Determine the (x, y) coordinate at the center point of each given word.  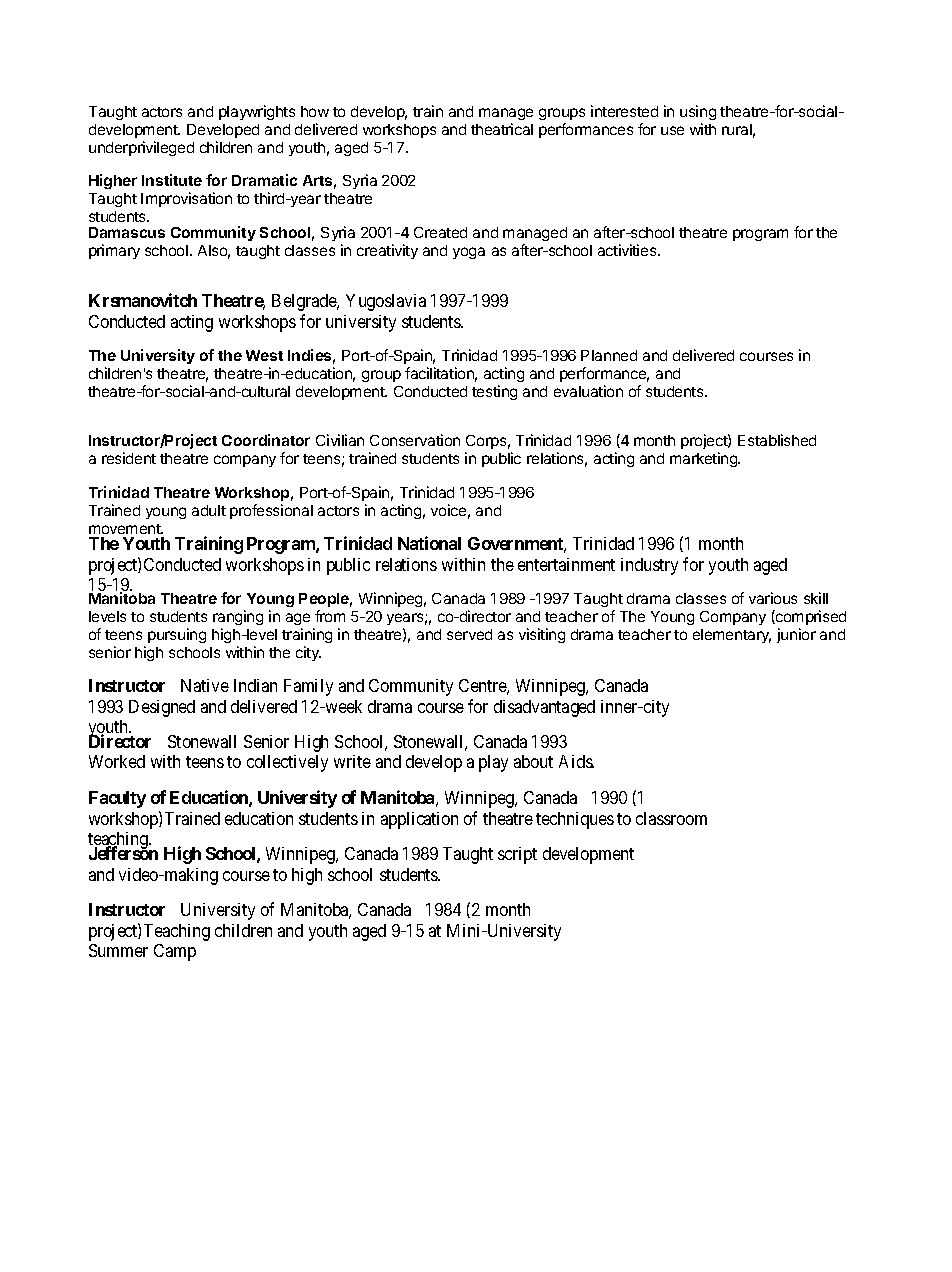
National (429, 543)
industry (649, 566)
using (698, 112)
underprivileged (141, 148)
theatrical (502, 129)
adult (209, 510)
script (517, 855)
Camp (175, 952)
